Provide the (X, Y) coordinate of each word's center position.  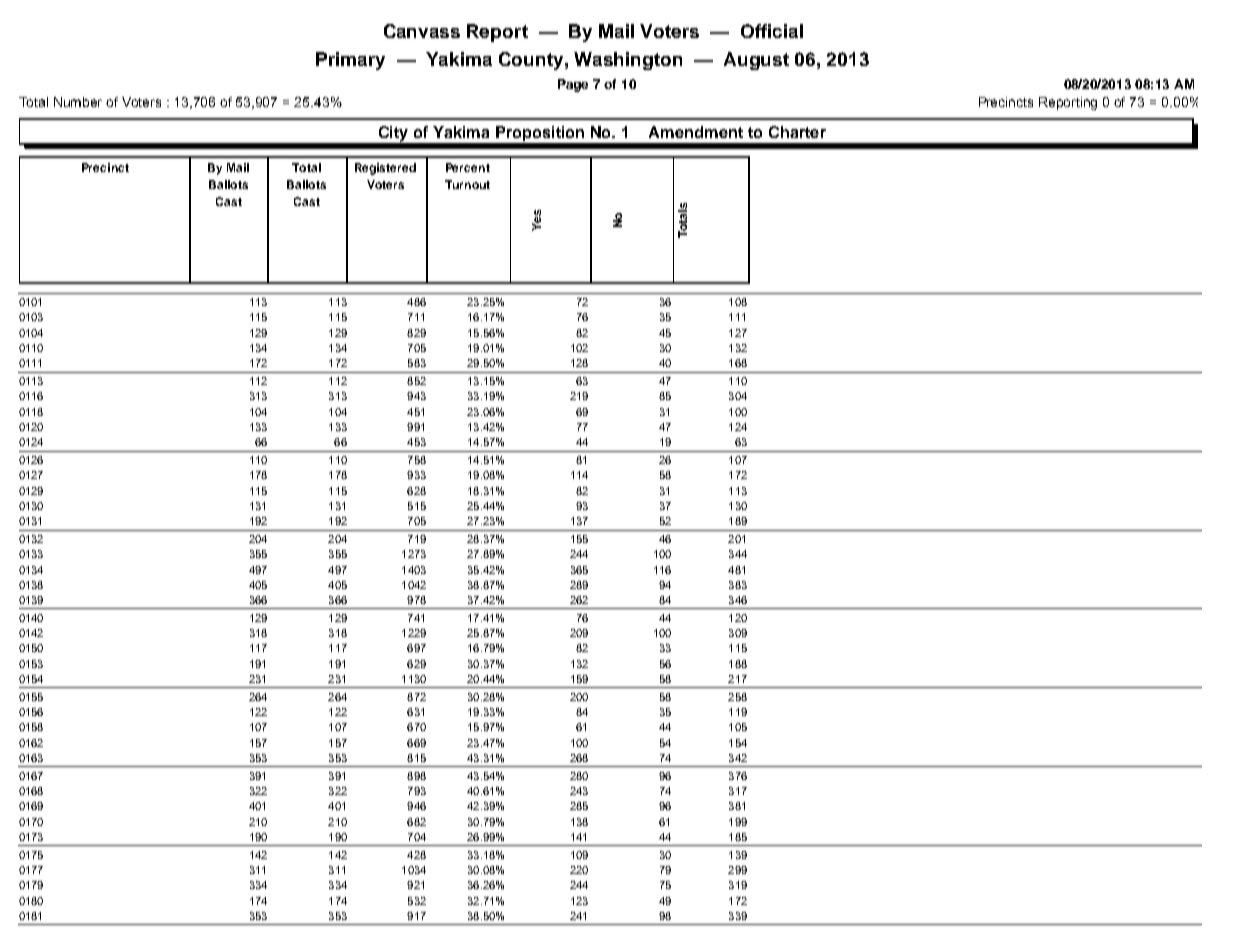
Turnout (467, 184)
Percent (468, 167)
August (756, 61)
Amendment (696, 132)
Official (772, 31)
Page (573, 85)
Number (78, 102)
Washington (628, 61)
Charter (797, 132)
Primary (350, 61)
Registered (385, 169)
